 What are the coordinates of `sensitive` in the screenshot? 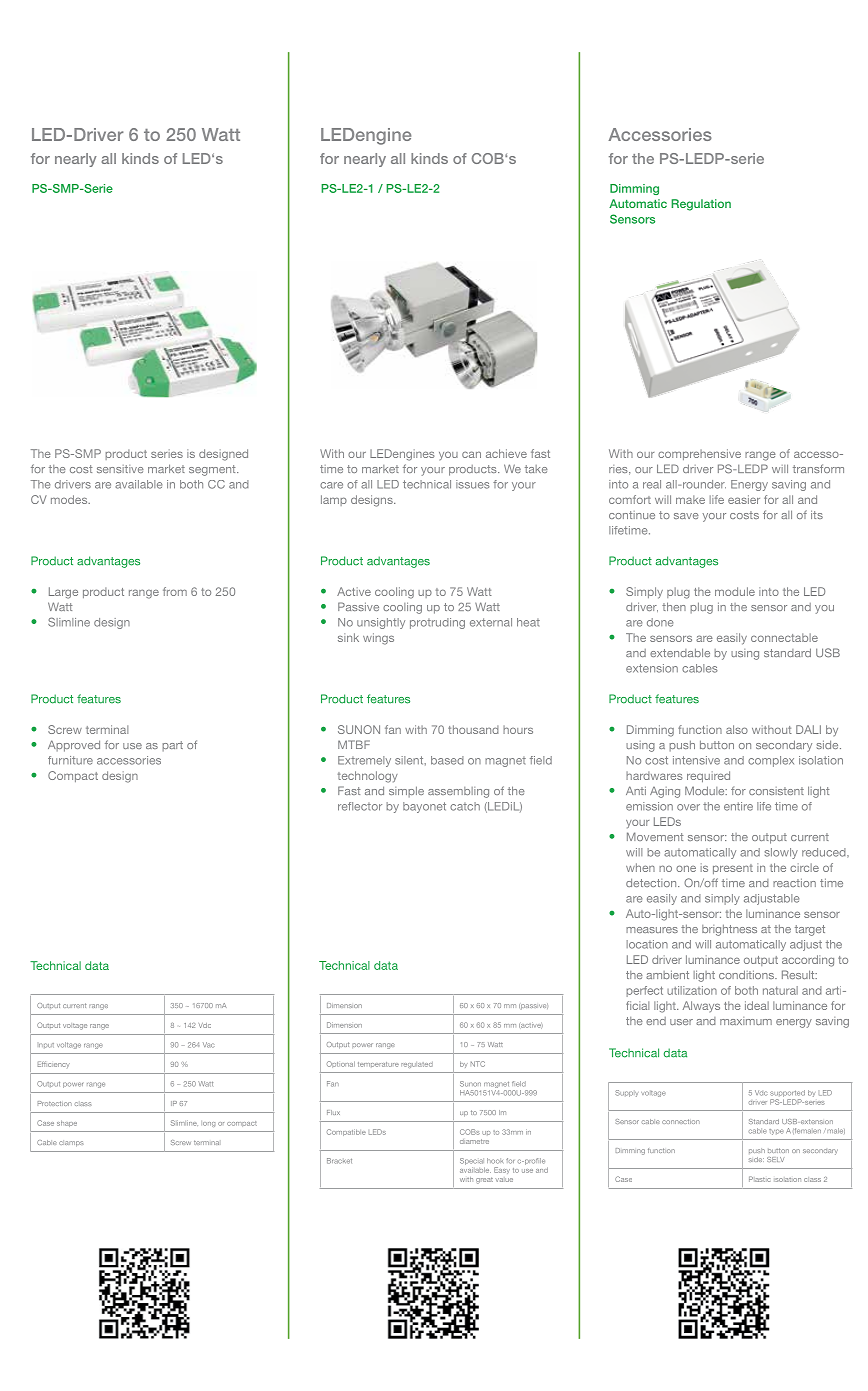 It's located at (120, 469).
